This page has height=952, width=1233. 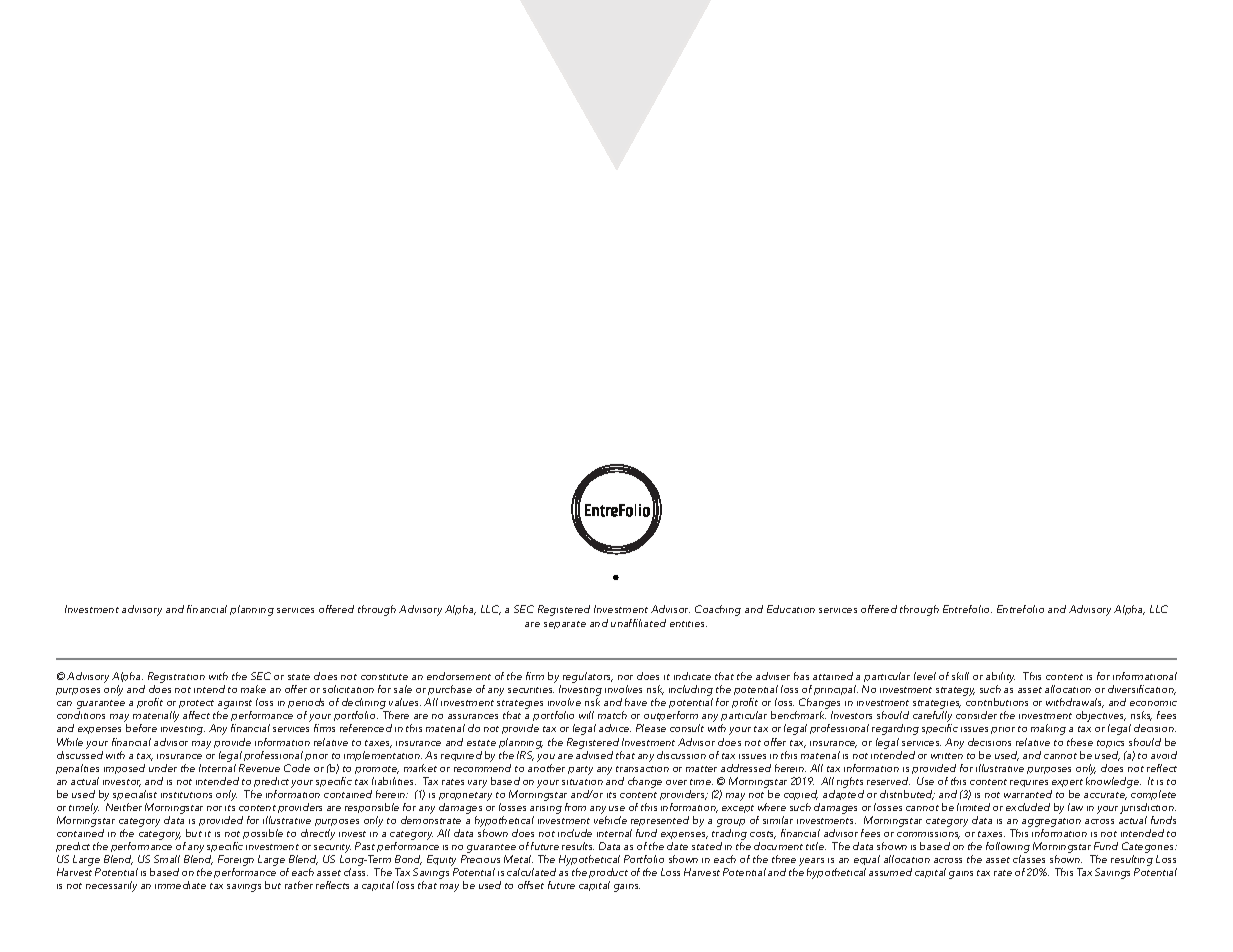 What do you see at coordinates (588, 677) in the page?
I see `regulators` at bounding box center [588, 677].
